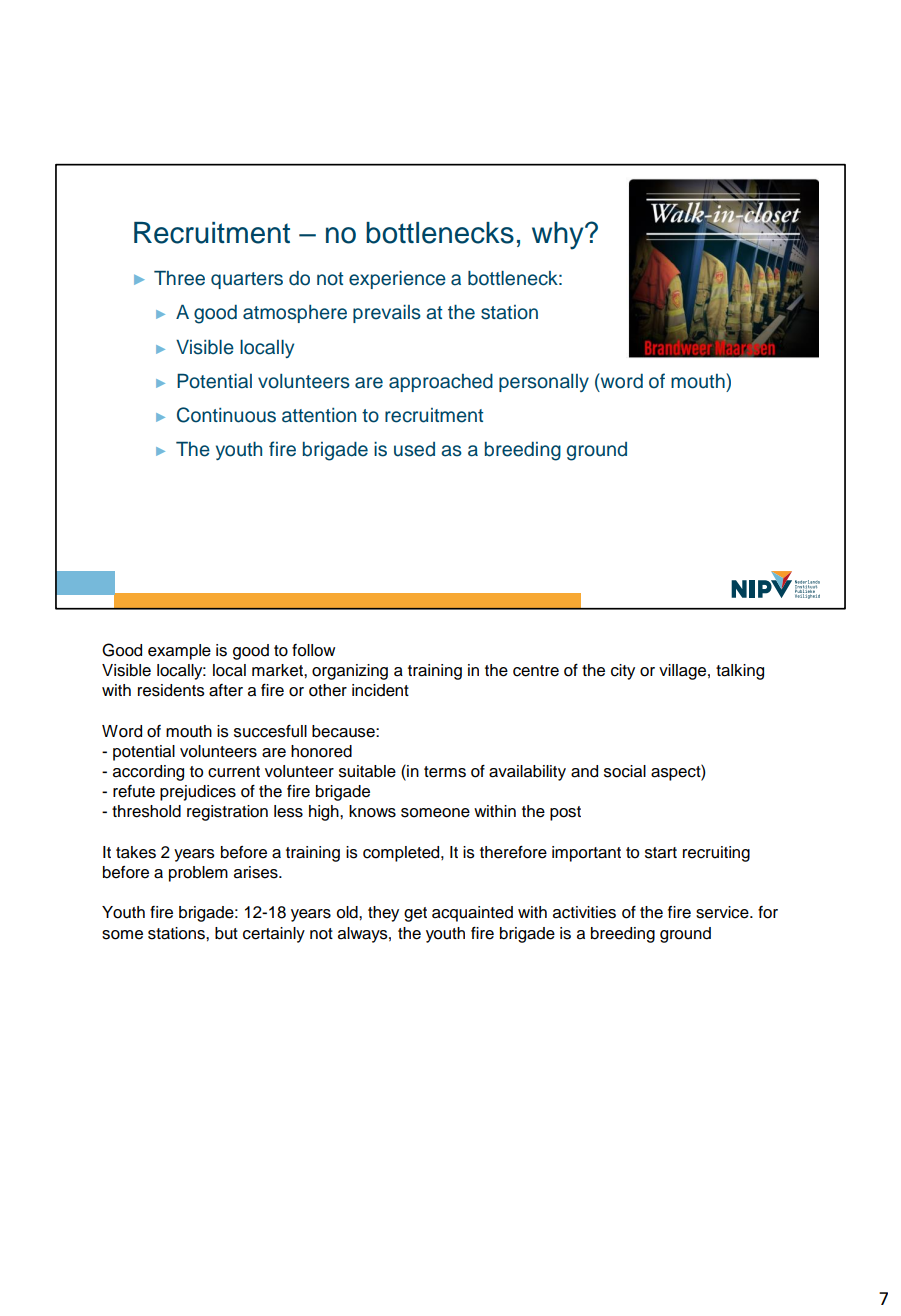 The width and height of the screenshot is (901, 1316). What do you see at coordinates (559, 236) in the screenshot?
I see `why` at bounding box center [559, 236].
